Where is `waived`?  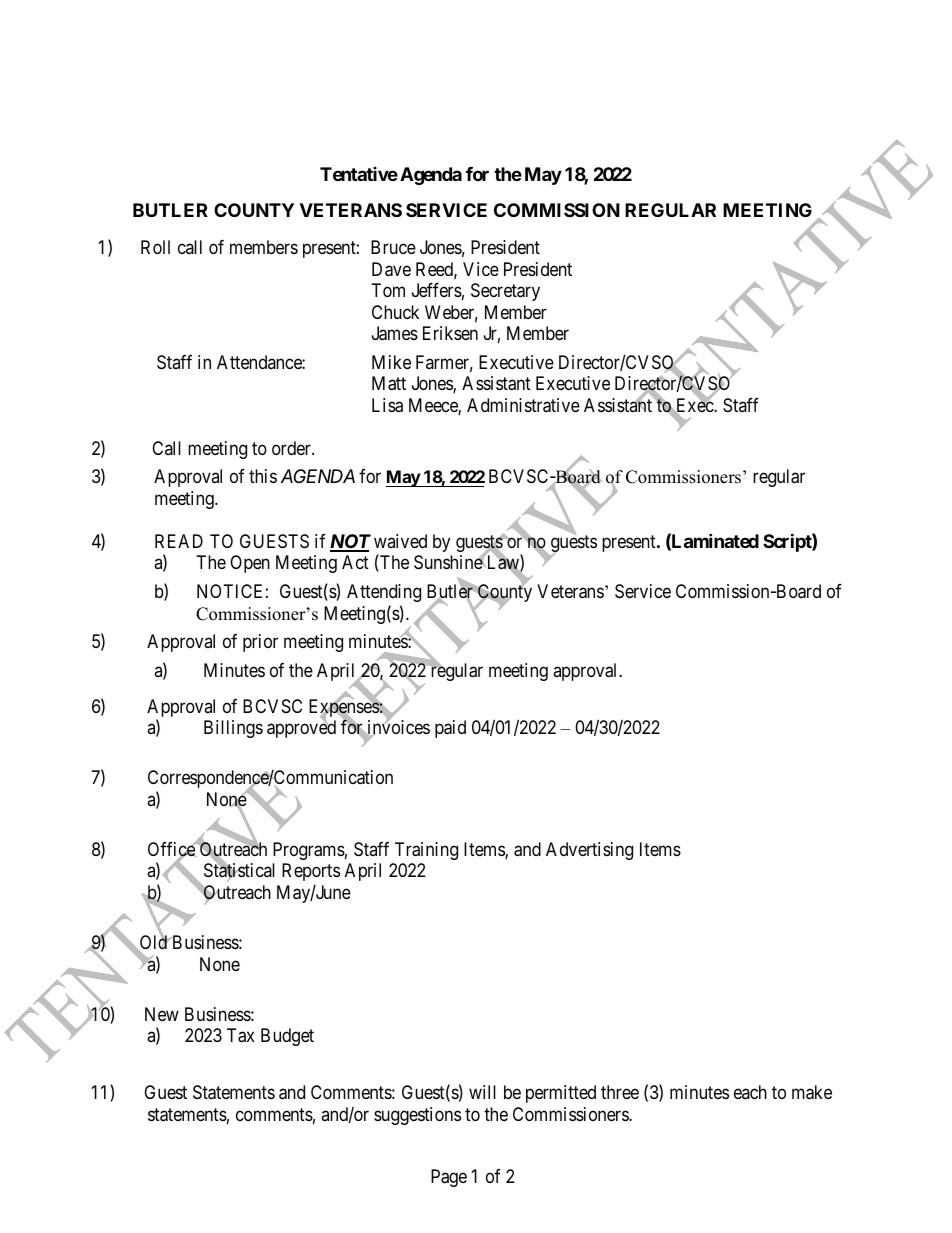 waived is located at coordinates (400, 541).
